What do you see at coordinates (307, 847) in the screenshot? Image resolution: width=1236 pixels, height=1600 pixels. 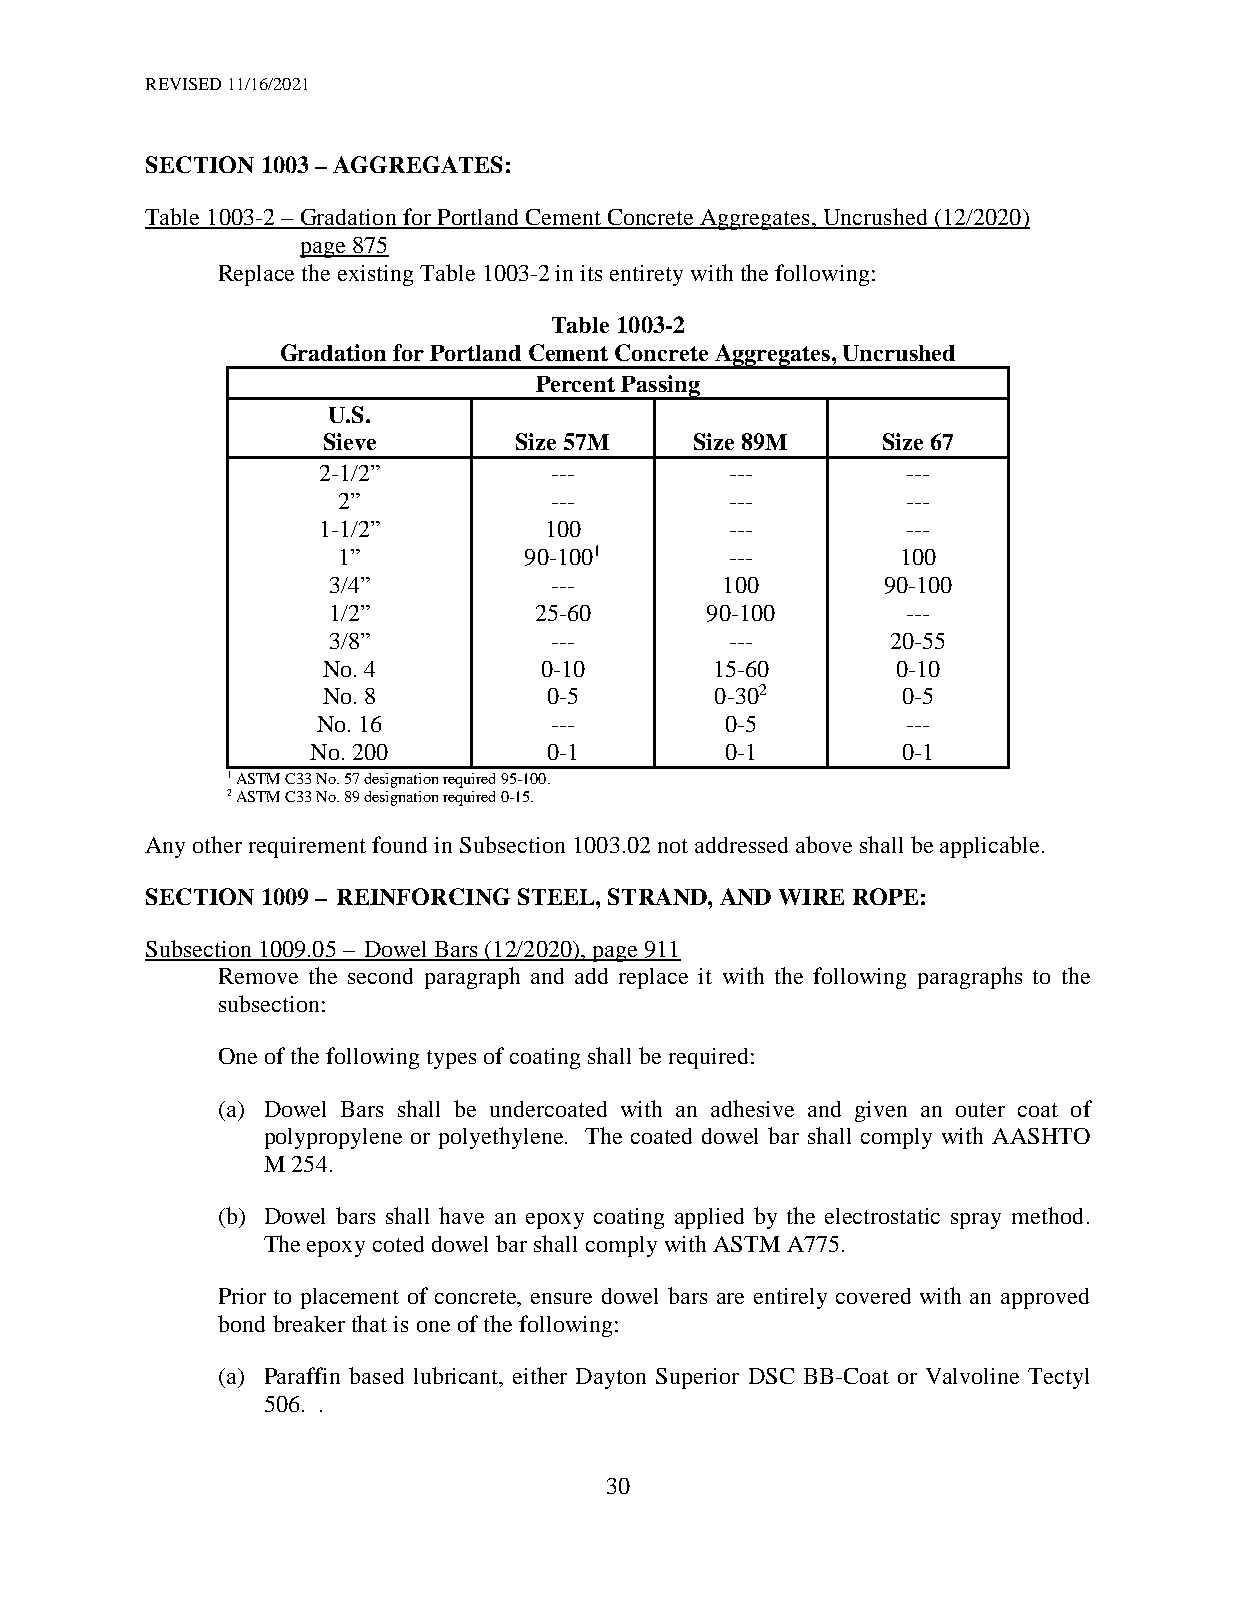 I see `requirement` at bounding box center [307, 847].
